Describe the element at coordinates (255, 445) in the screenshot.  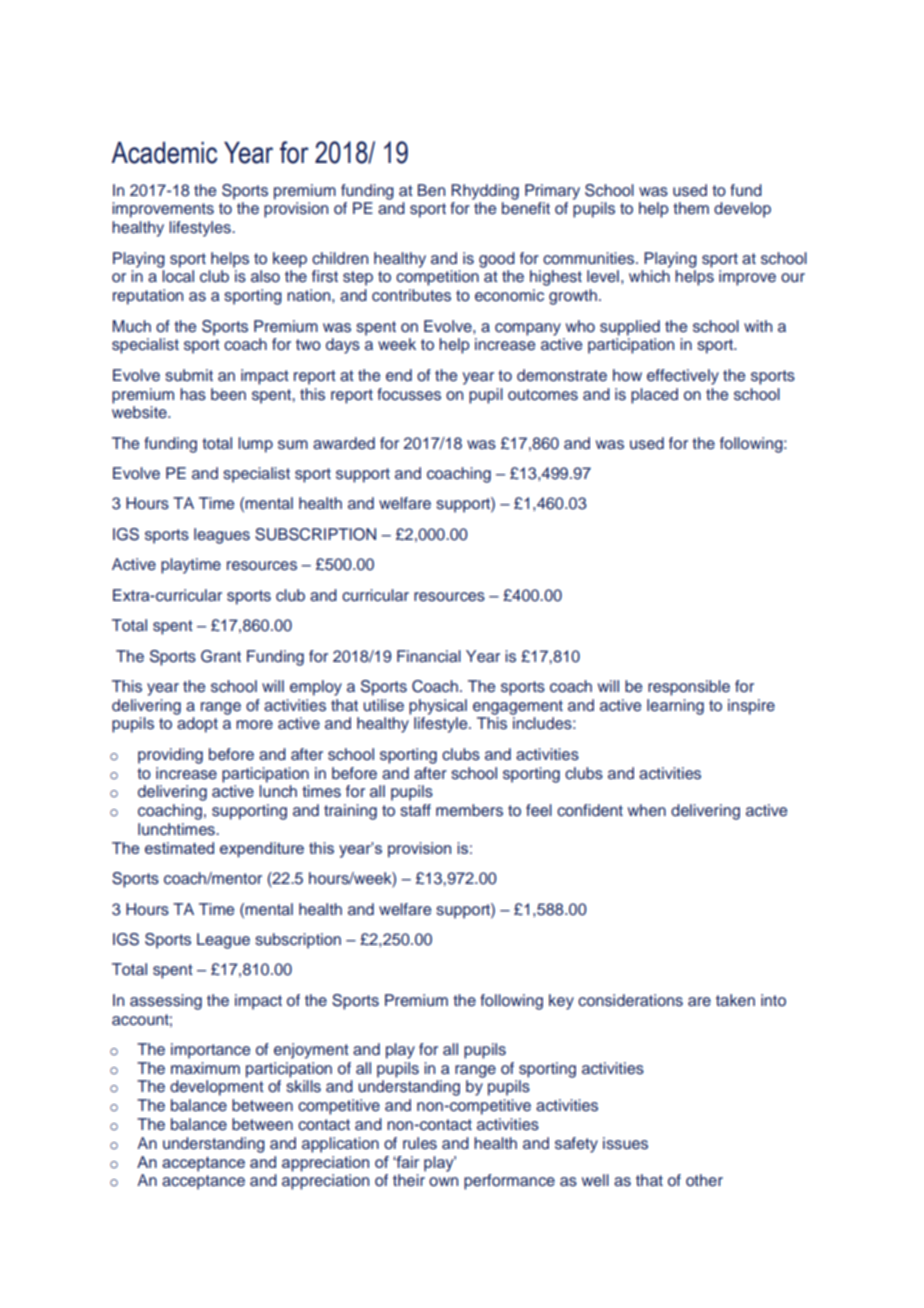
I see `lump` at that location.
